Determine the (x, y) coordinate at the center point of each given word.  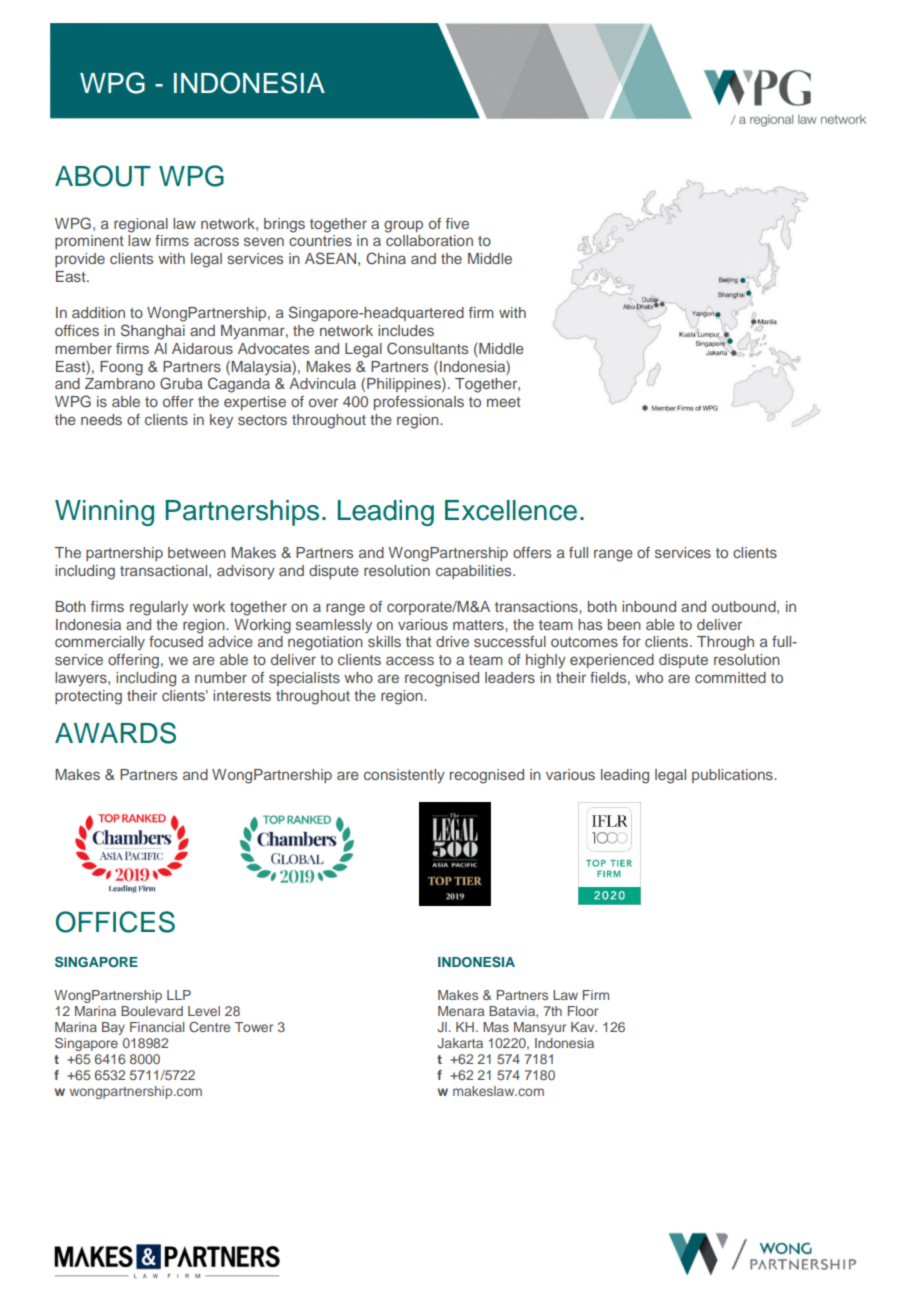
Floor (583, 1011)
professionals (419, 403)
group (403, 226)
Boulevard (152, 1011)
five (457, 223)
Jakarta (460, 1043)
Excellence (511, 510)
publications (733, 776)
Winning (104, 513)
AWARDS (115, 733)
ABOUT (103, 176)
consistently (404, 776)
